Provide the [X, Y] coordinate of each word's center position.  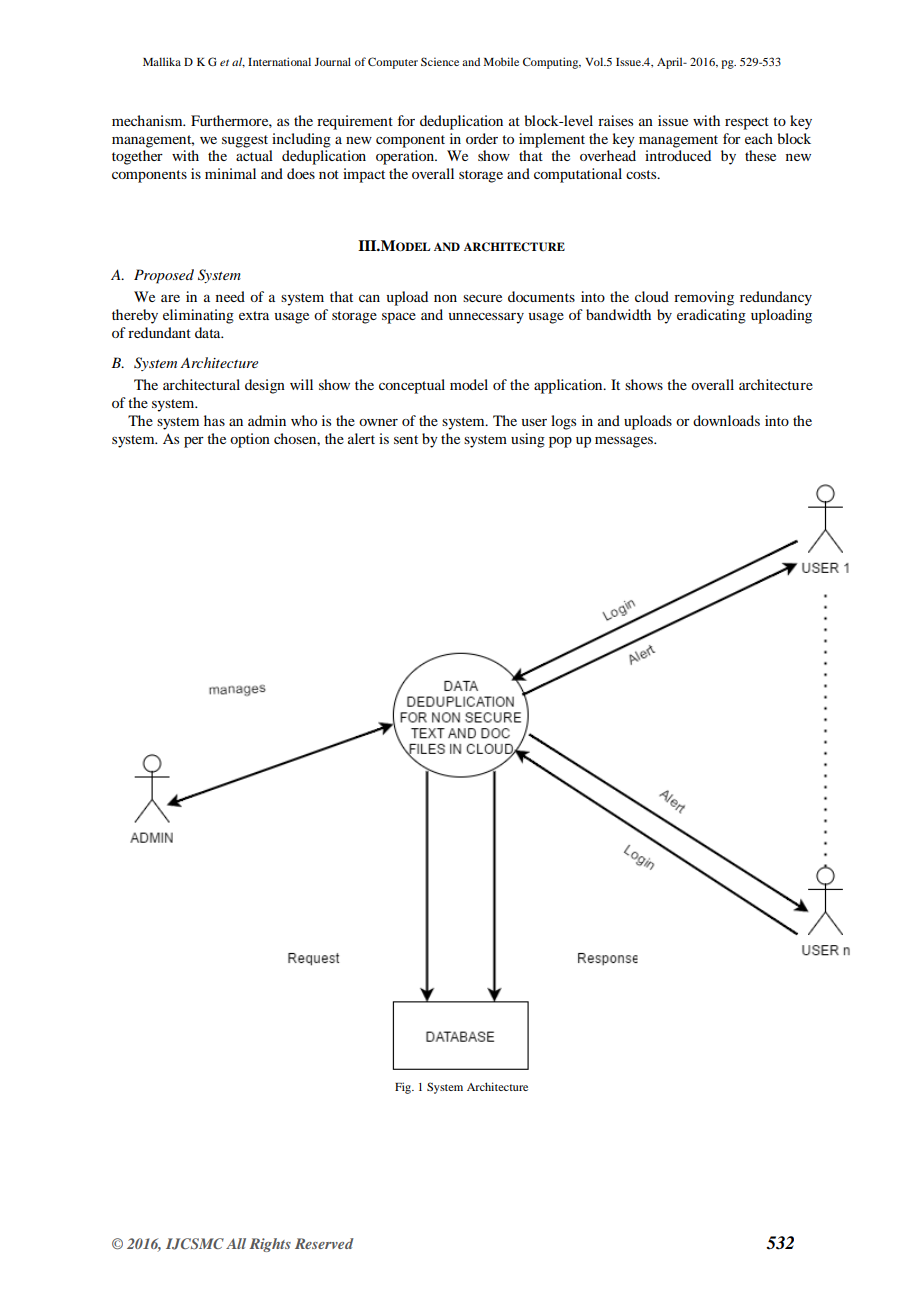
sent [406, 439]
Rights [270, 1245]
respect [747, 123]
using [528, 440]
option [250, 440]
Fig [404, 1088]
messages [625, 442]
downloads [726, 420]
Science [440, 61]
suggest [245, 141]
